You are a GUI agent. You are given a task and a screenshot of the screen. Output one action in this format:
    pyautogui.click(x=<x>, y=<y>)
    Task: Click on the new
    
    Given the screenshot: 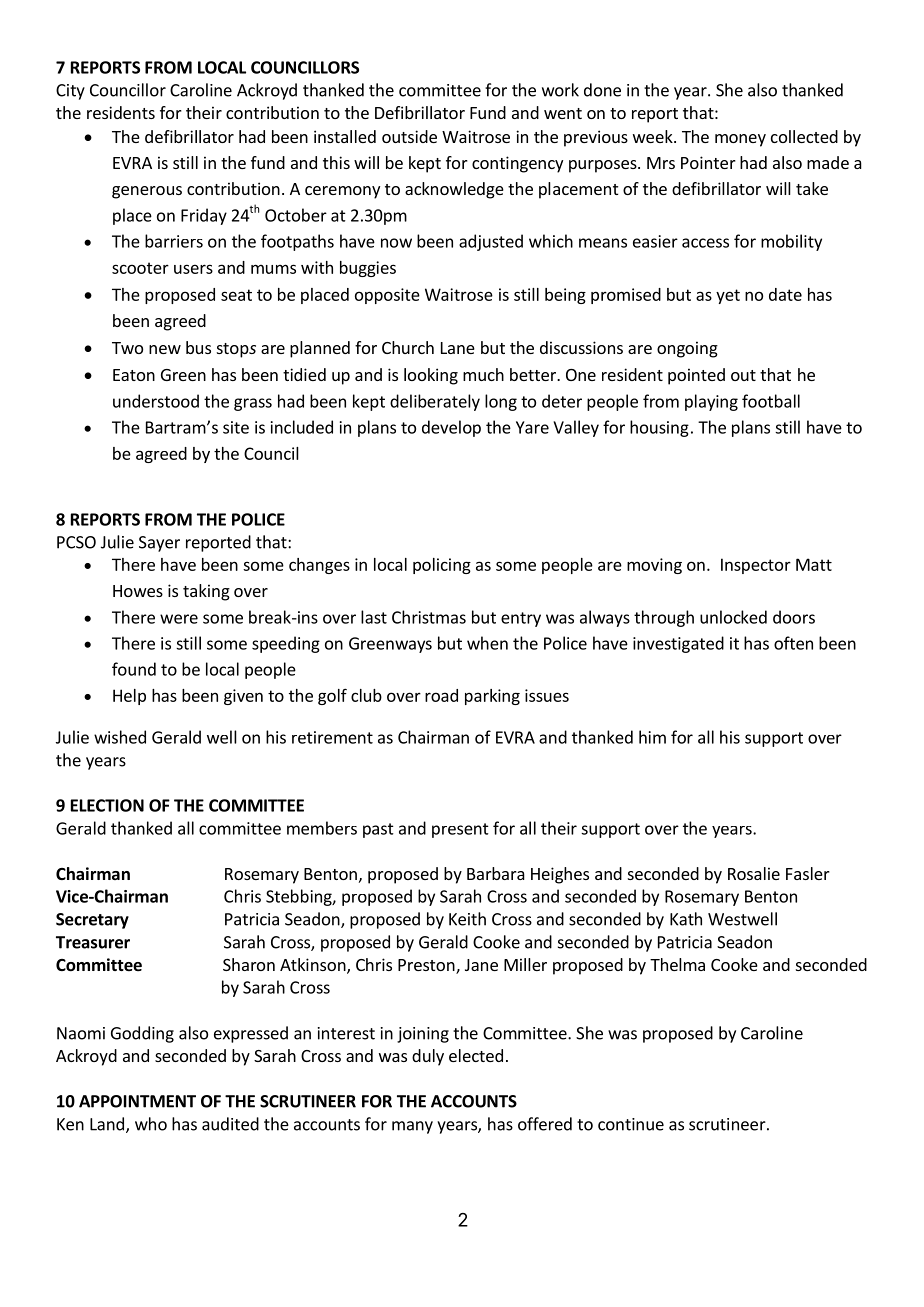 What is the action you would take?
    pyautogui.click(x=165, y=349)
